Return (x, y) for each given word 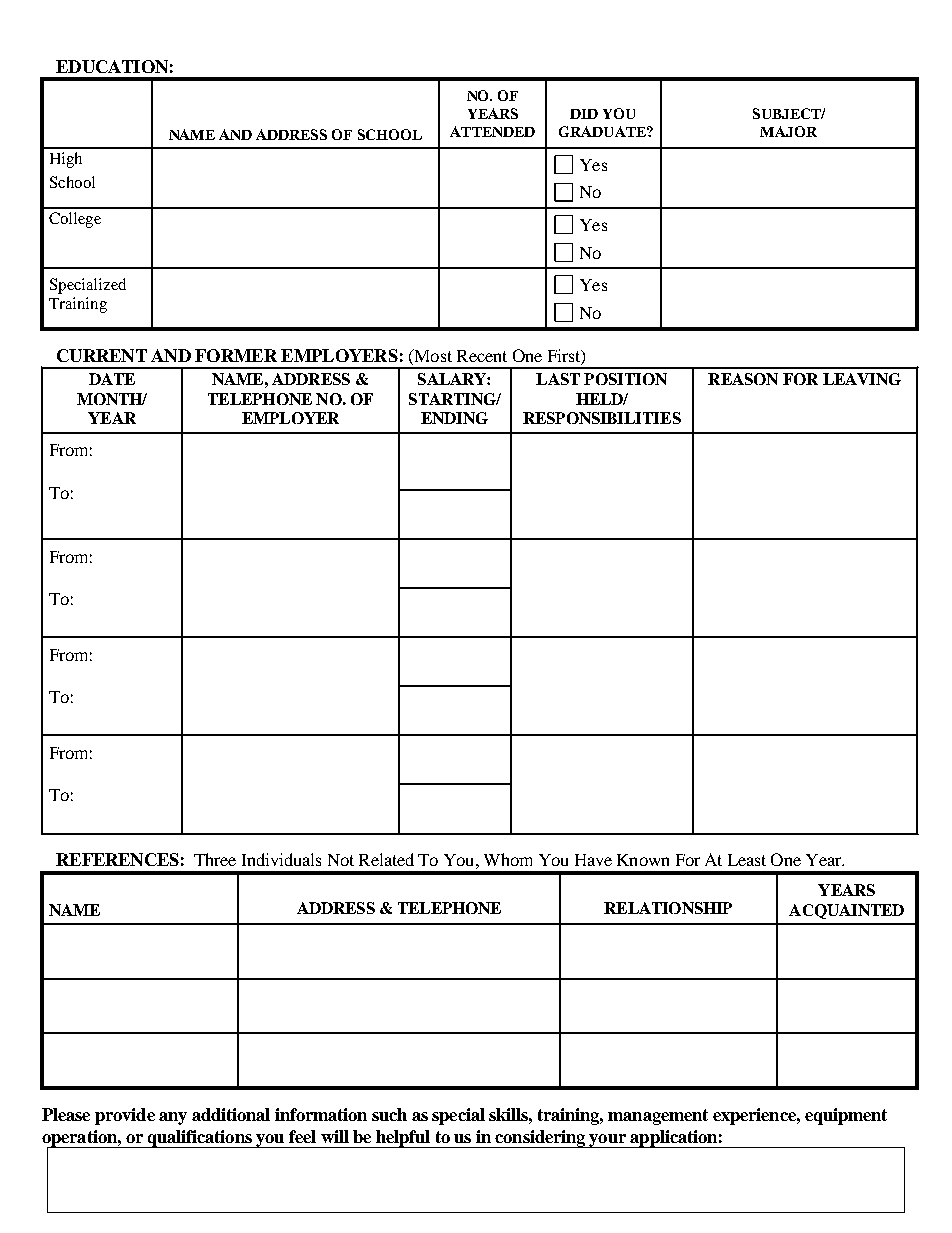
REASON (743, 379)
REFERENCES (117, 859)
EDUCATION (112, 66)
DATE (112, 379)
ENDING (454, 418)
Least (747, 860)
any (173, 1118)
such (389, 1114)
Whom (508, 859)
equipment (846, 1116)
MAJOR (788, 131)
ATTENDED (492, 131)
